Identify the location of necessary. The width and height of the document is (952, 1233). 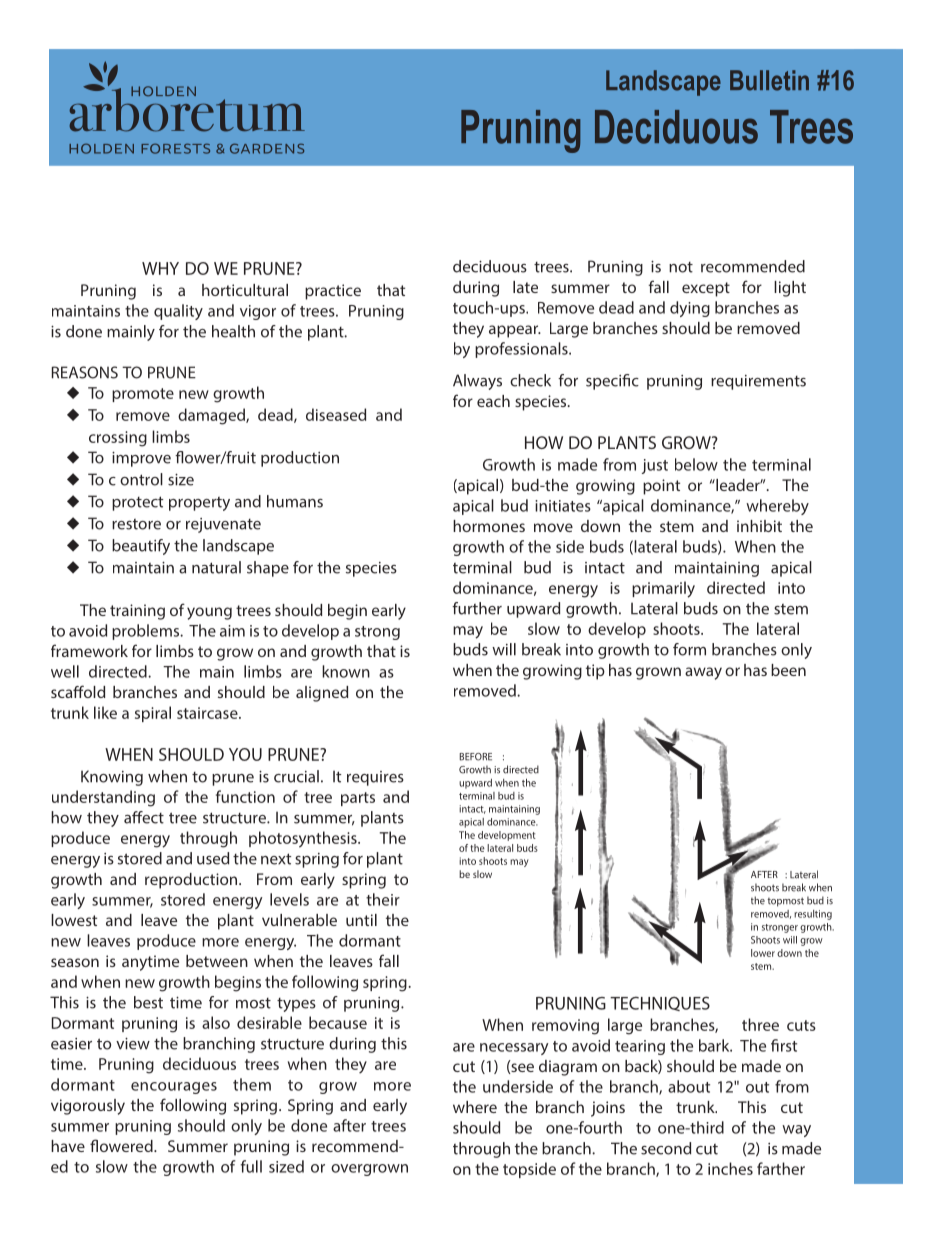
(514, 1049).
